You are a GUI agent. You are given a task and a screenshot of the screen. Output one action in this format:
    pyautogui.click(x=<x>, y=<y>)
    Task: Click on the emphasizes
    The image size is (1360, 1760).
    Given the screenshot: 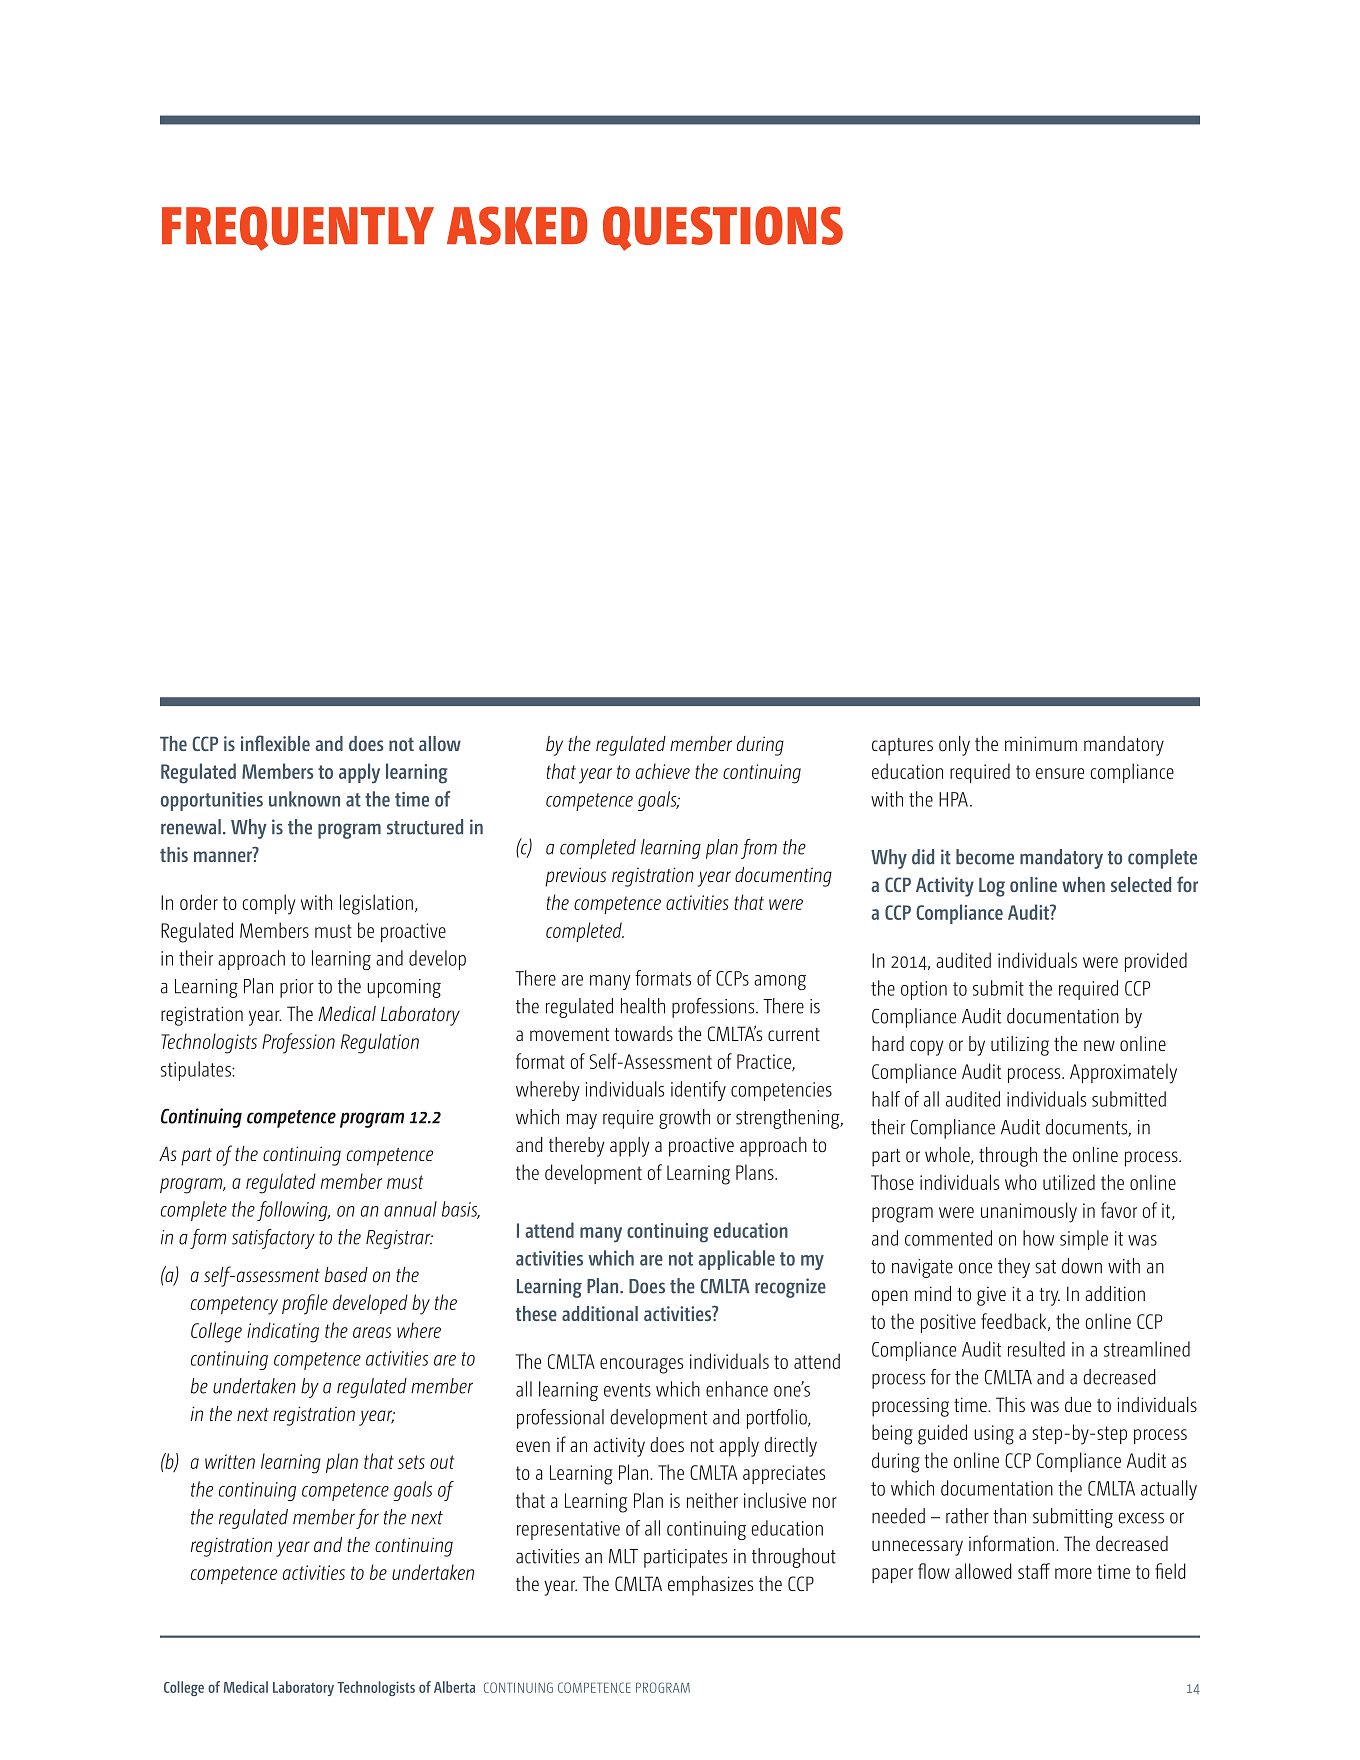 What is the action you would take?
    pyautogui.click(x=710, y=1586)
